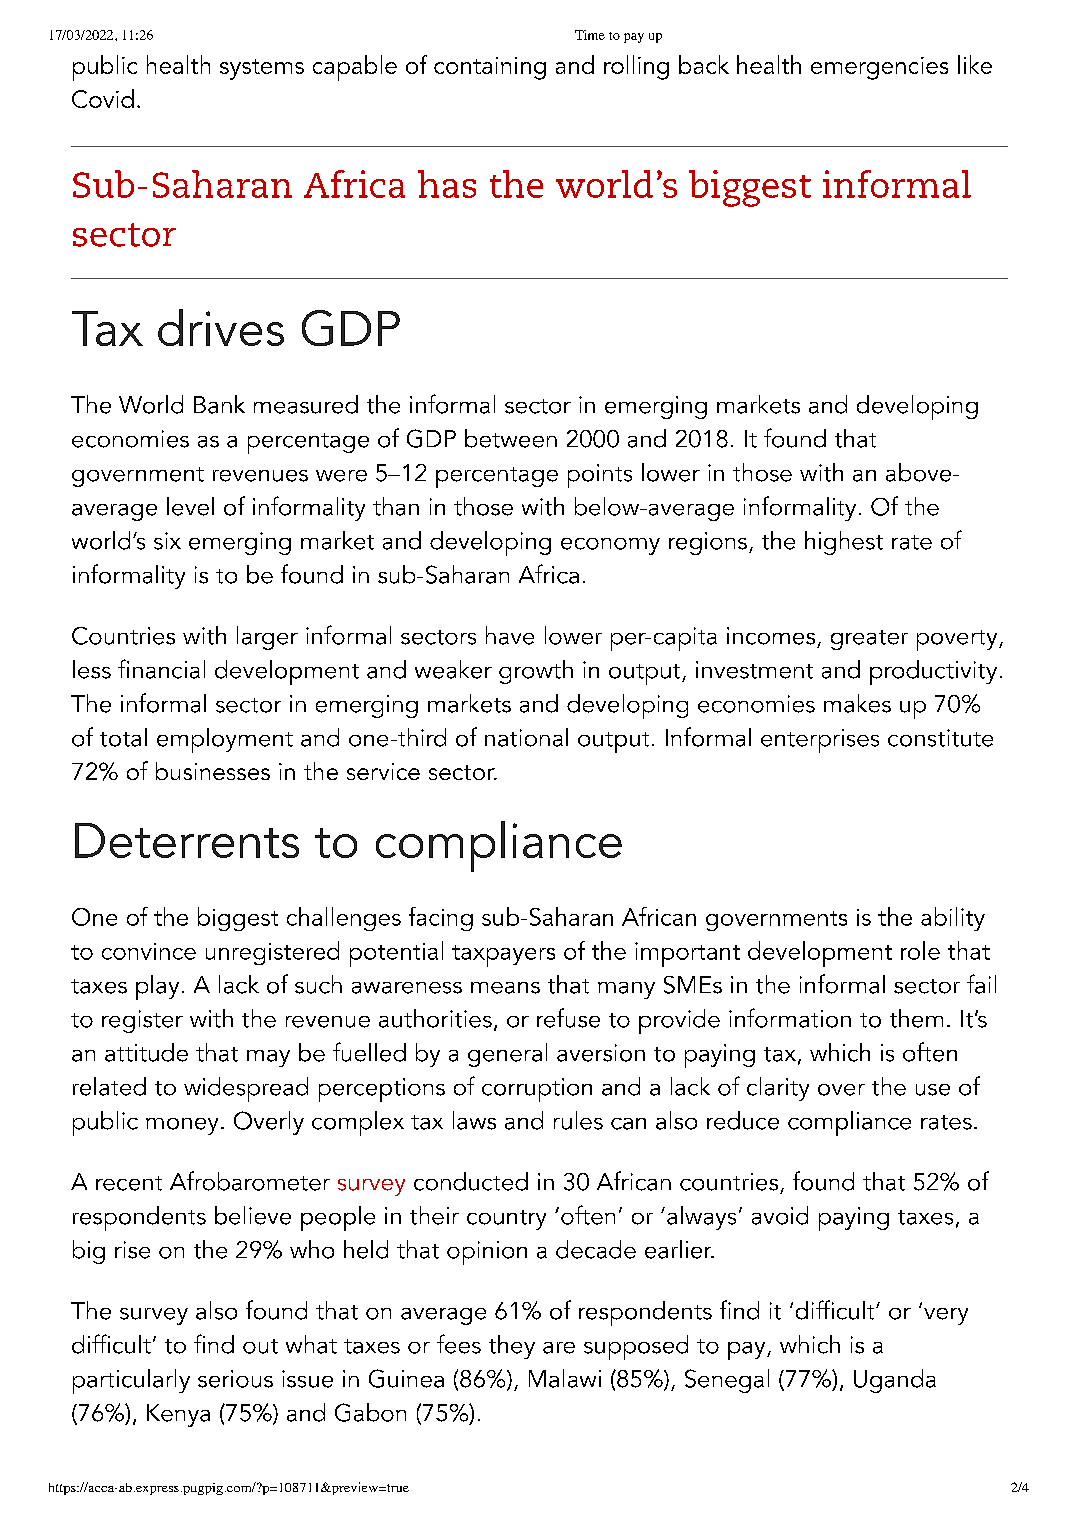 Image resolution: width=1077 pixels, height=1523 pixels. I want to click on serious, so click(235, 1379).
